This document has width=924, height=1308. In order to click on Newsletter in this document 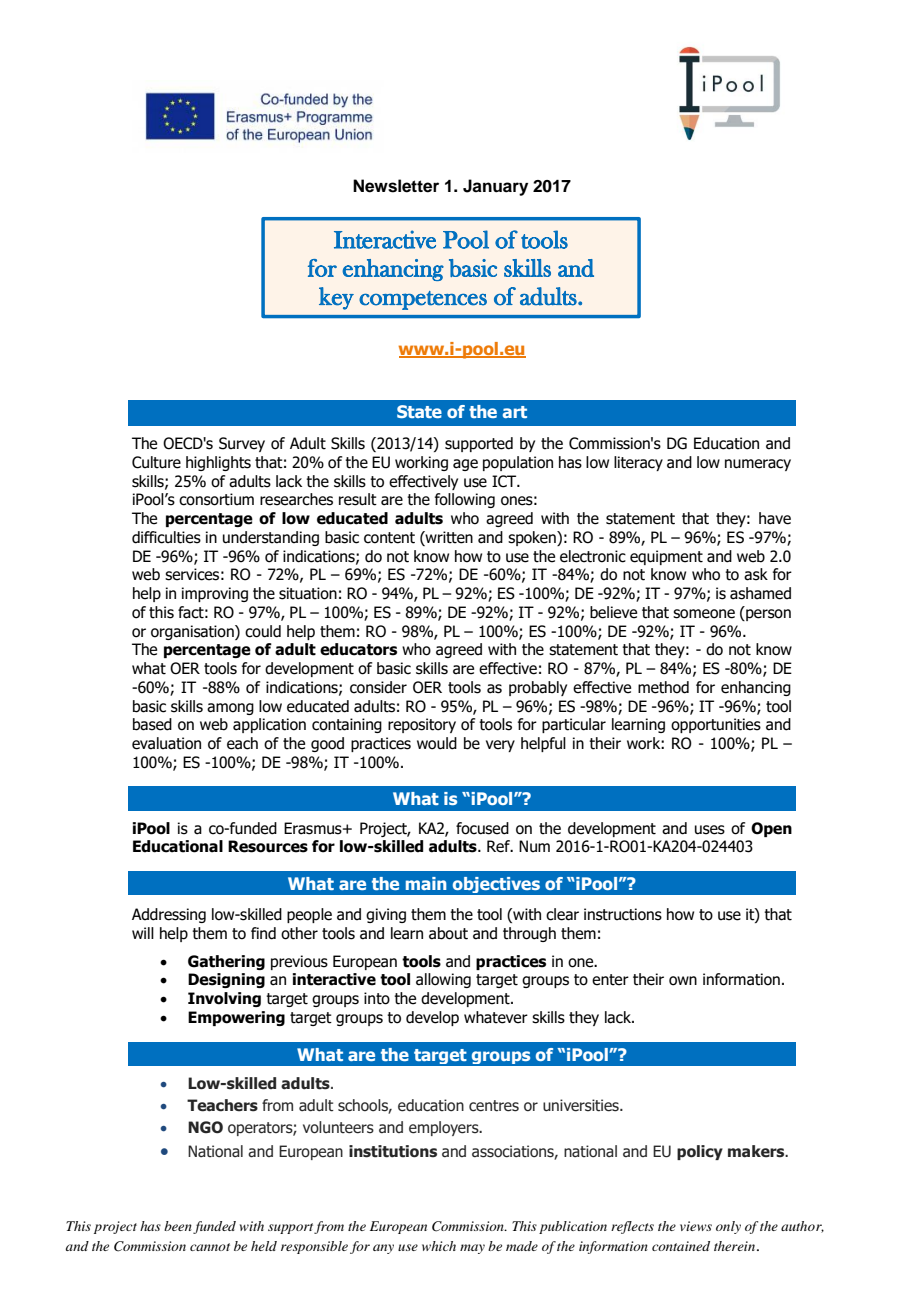, I will do `click(396, 186)`.
